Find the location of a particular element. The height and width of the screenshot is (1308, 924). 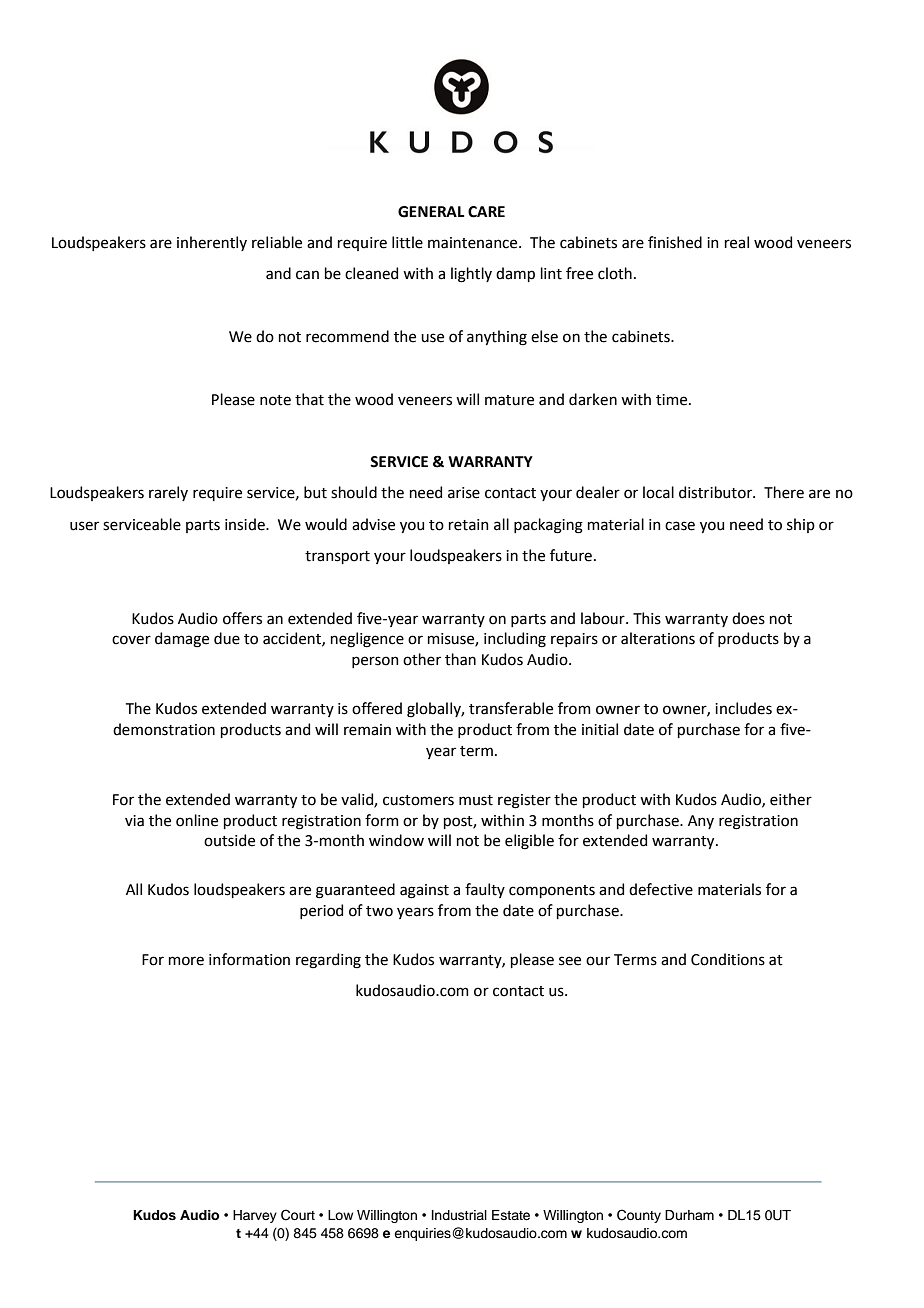

retain is located at coordinates (469, 525).
